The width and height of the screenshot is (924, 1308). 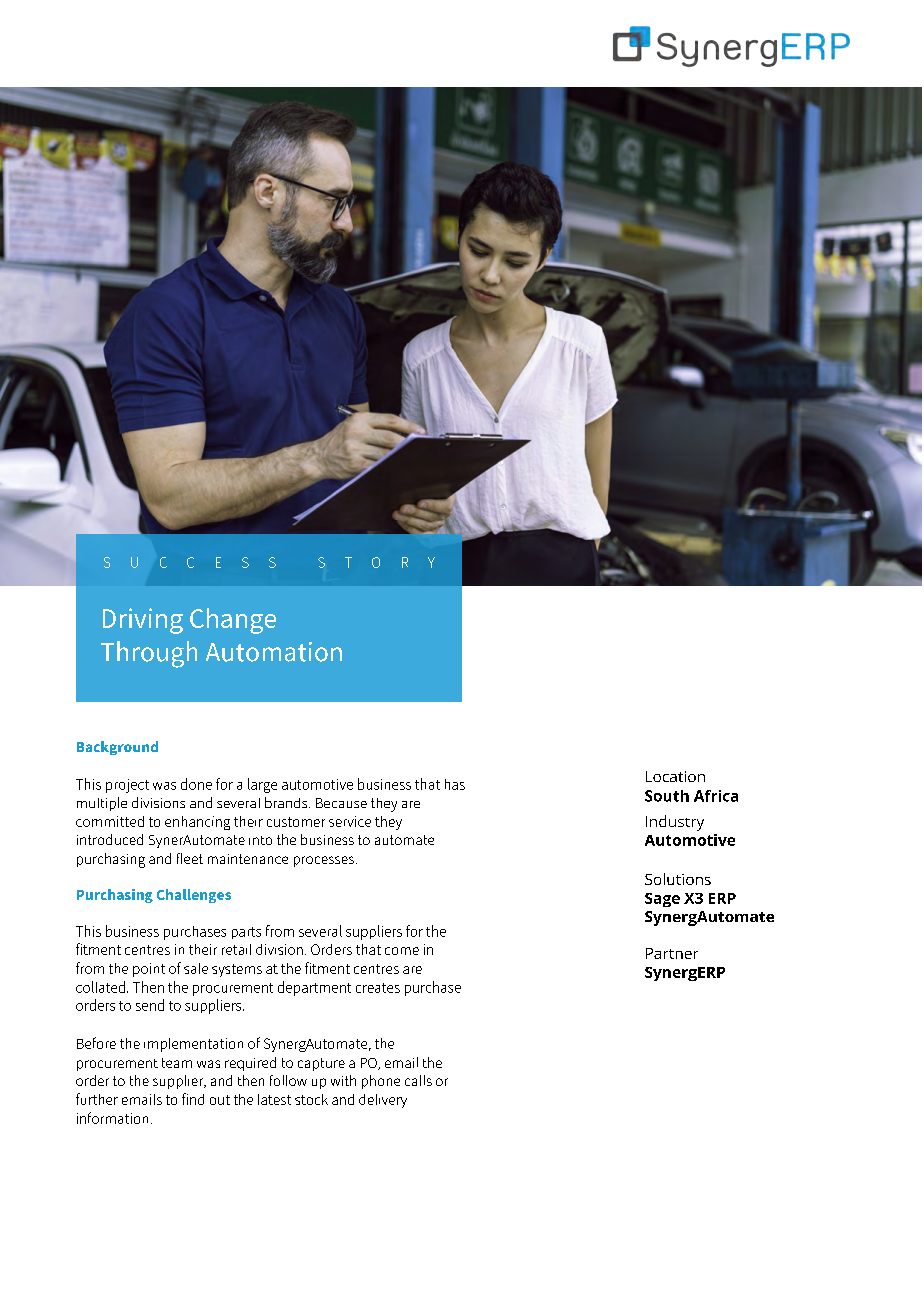 What do you see at coordinates (274, 652) in the screenshot?
I see `Automation` at bounding box center [274, 652].
